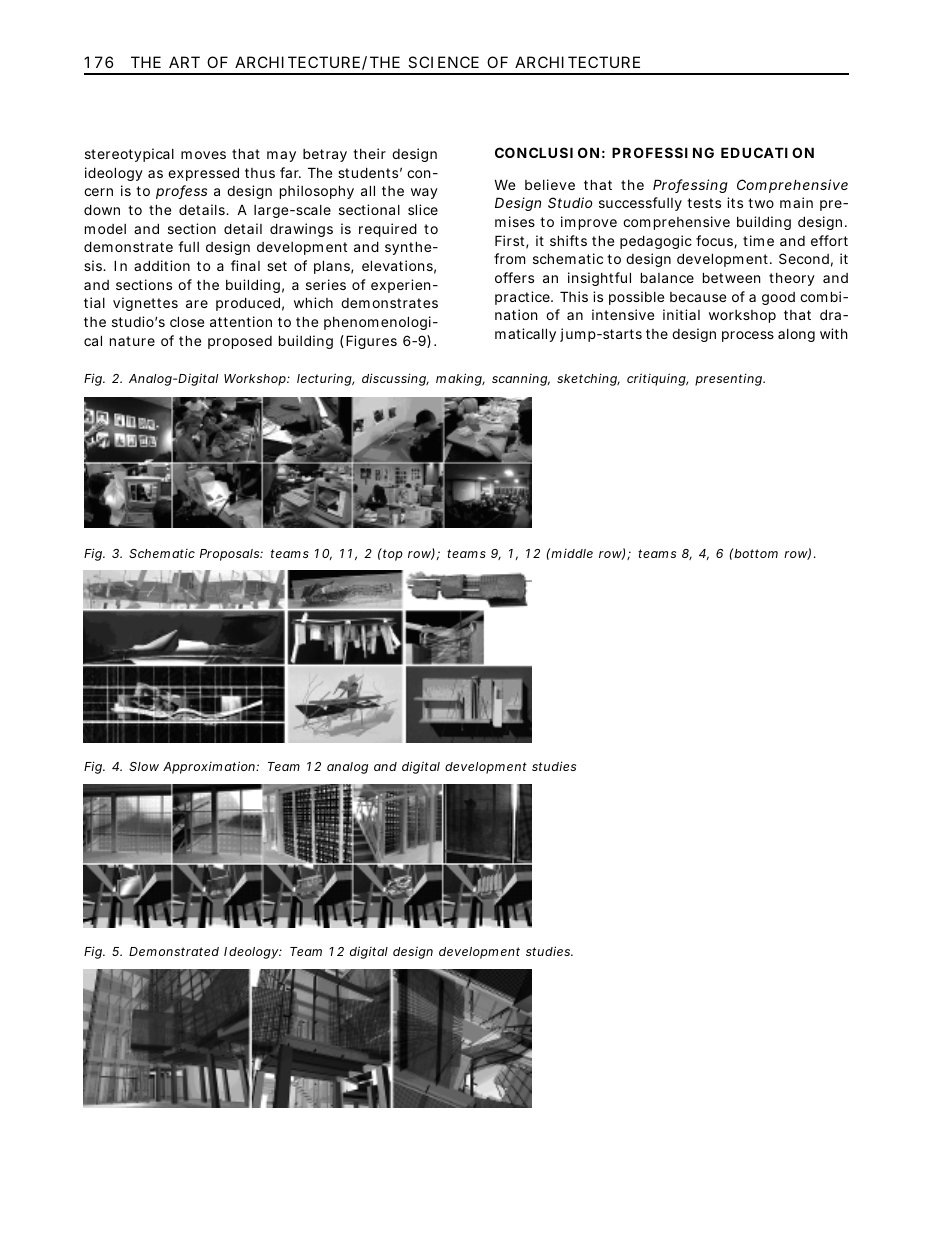 Image resolution: width=952 pixels, height=1233 pixels. I want to click on presenting, so click(729, 379).
